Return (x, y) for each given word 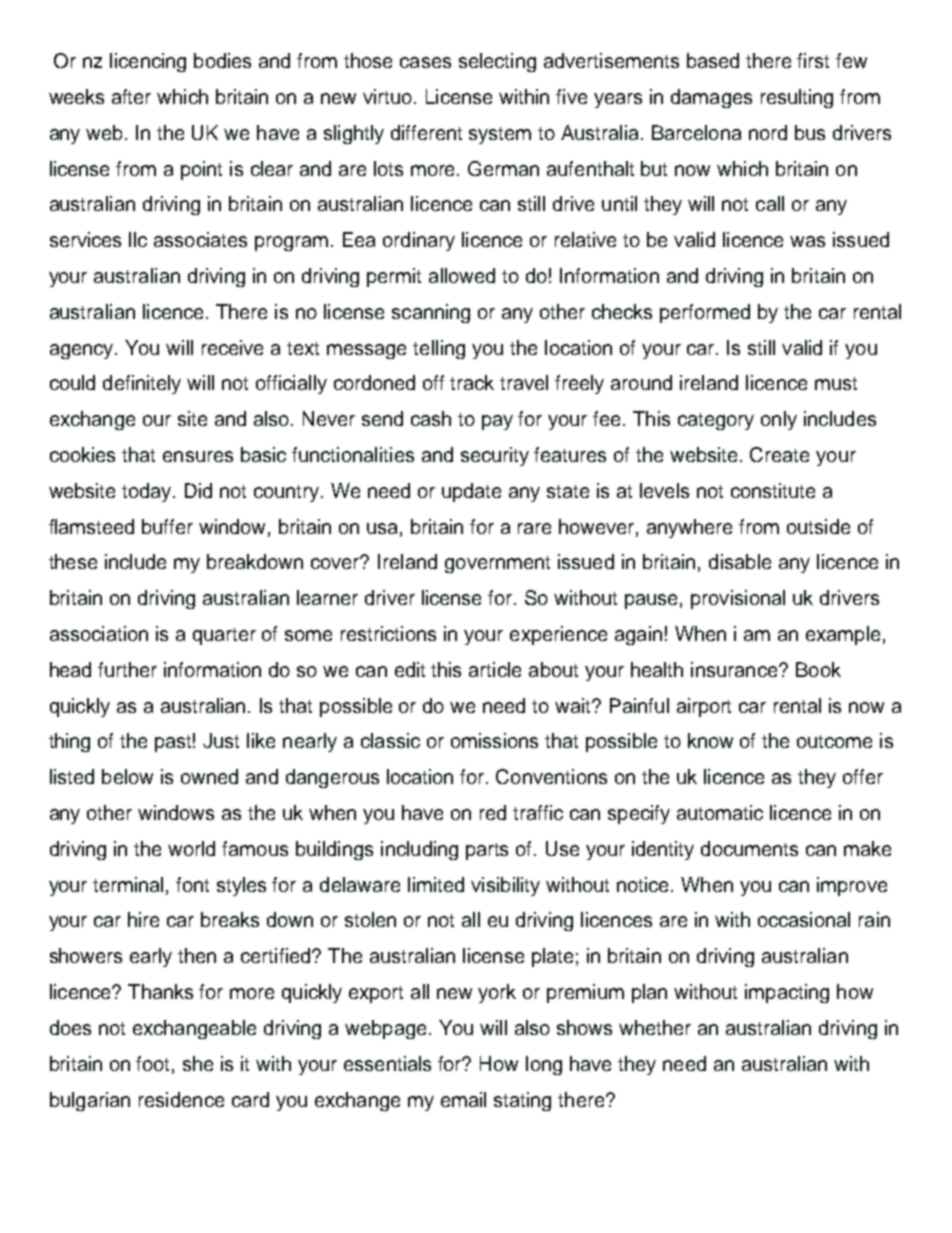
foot (154, 1064)
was (807, 241)
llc (138, 239)
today (148, 492)
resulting (797, 98)
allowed (462, 275)
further (127, 669)
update (471, 492)
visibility (505, 886)
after (131, 96)
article (495, 669)
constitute (773, 490)
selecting (497, 62)
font (192, 884)
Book (818, 669)
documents (749, 848)
